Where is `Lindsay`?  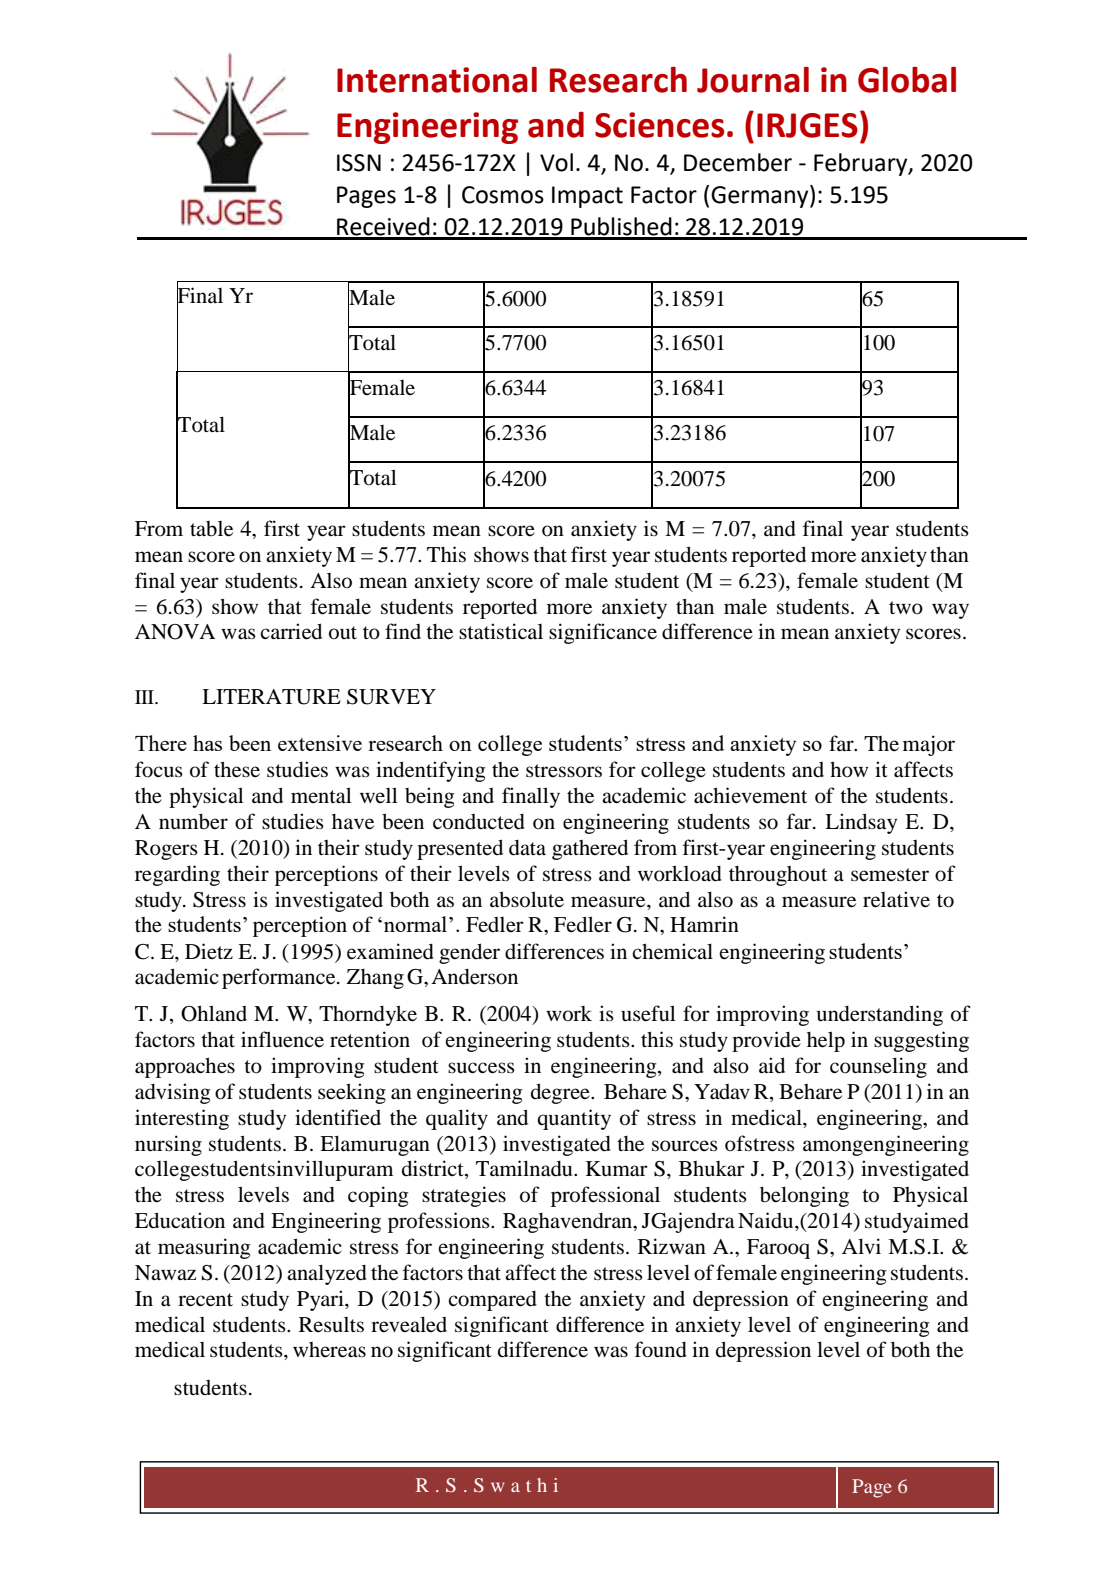 Lindsay is located at coordinates (861, 823).
